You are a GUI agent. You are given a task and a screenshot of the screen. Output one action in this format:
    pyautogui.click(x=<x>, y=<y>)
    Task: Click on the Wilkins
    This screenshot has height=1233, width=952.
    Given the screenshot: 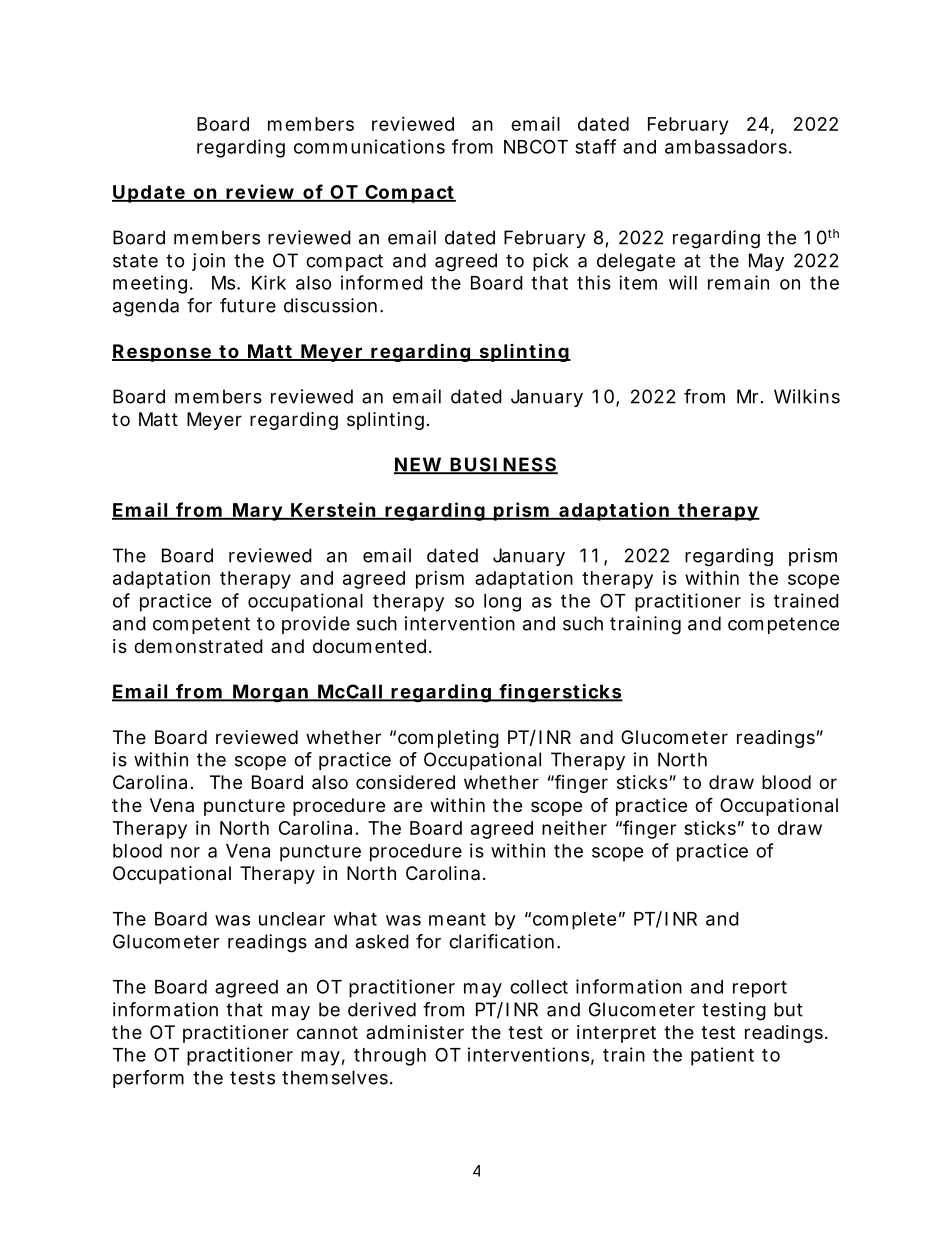 What is the action you would take?
    pyautogui.click(x=807, y=396)
